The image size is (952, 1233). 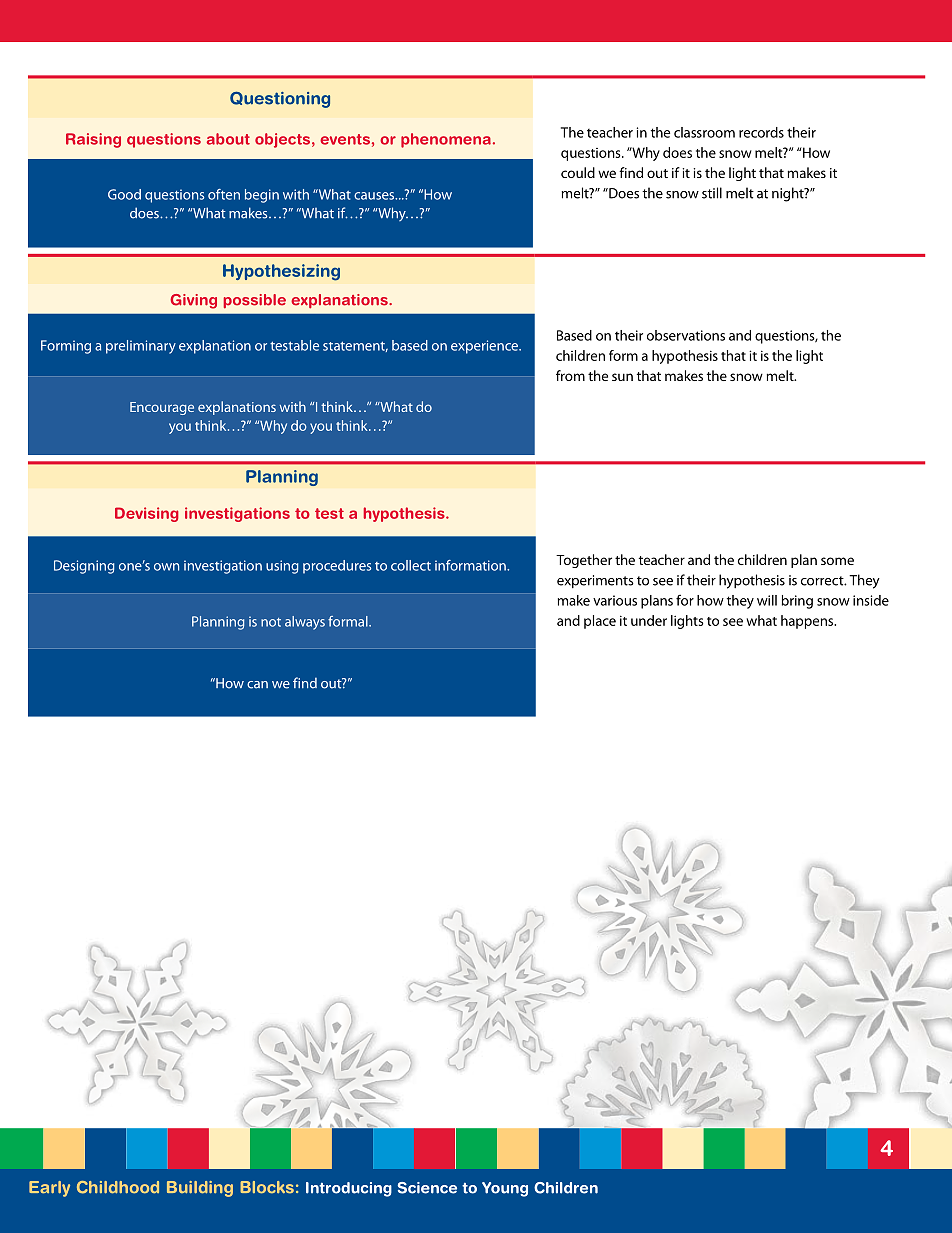 What do you see at coordinates (166, 567) in the screenshot?
I see `own` at bounding box center [166, 567].
